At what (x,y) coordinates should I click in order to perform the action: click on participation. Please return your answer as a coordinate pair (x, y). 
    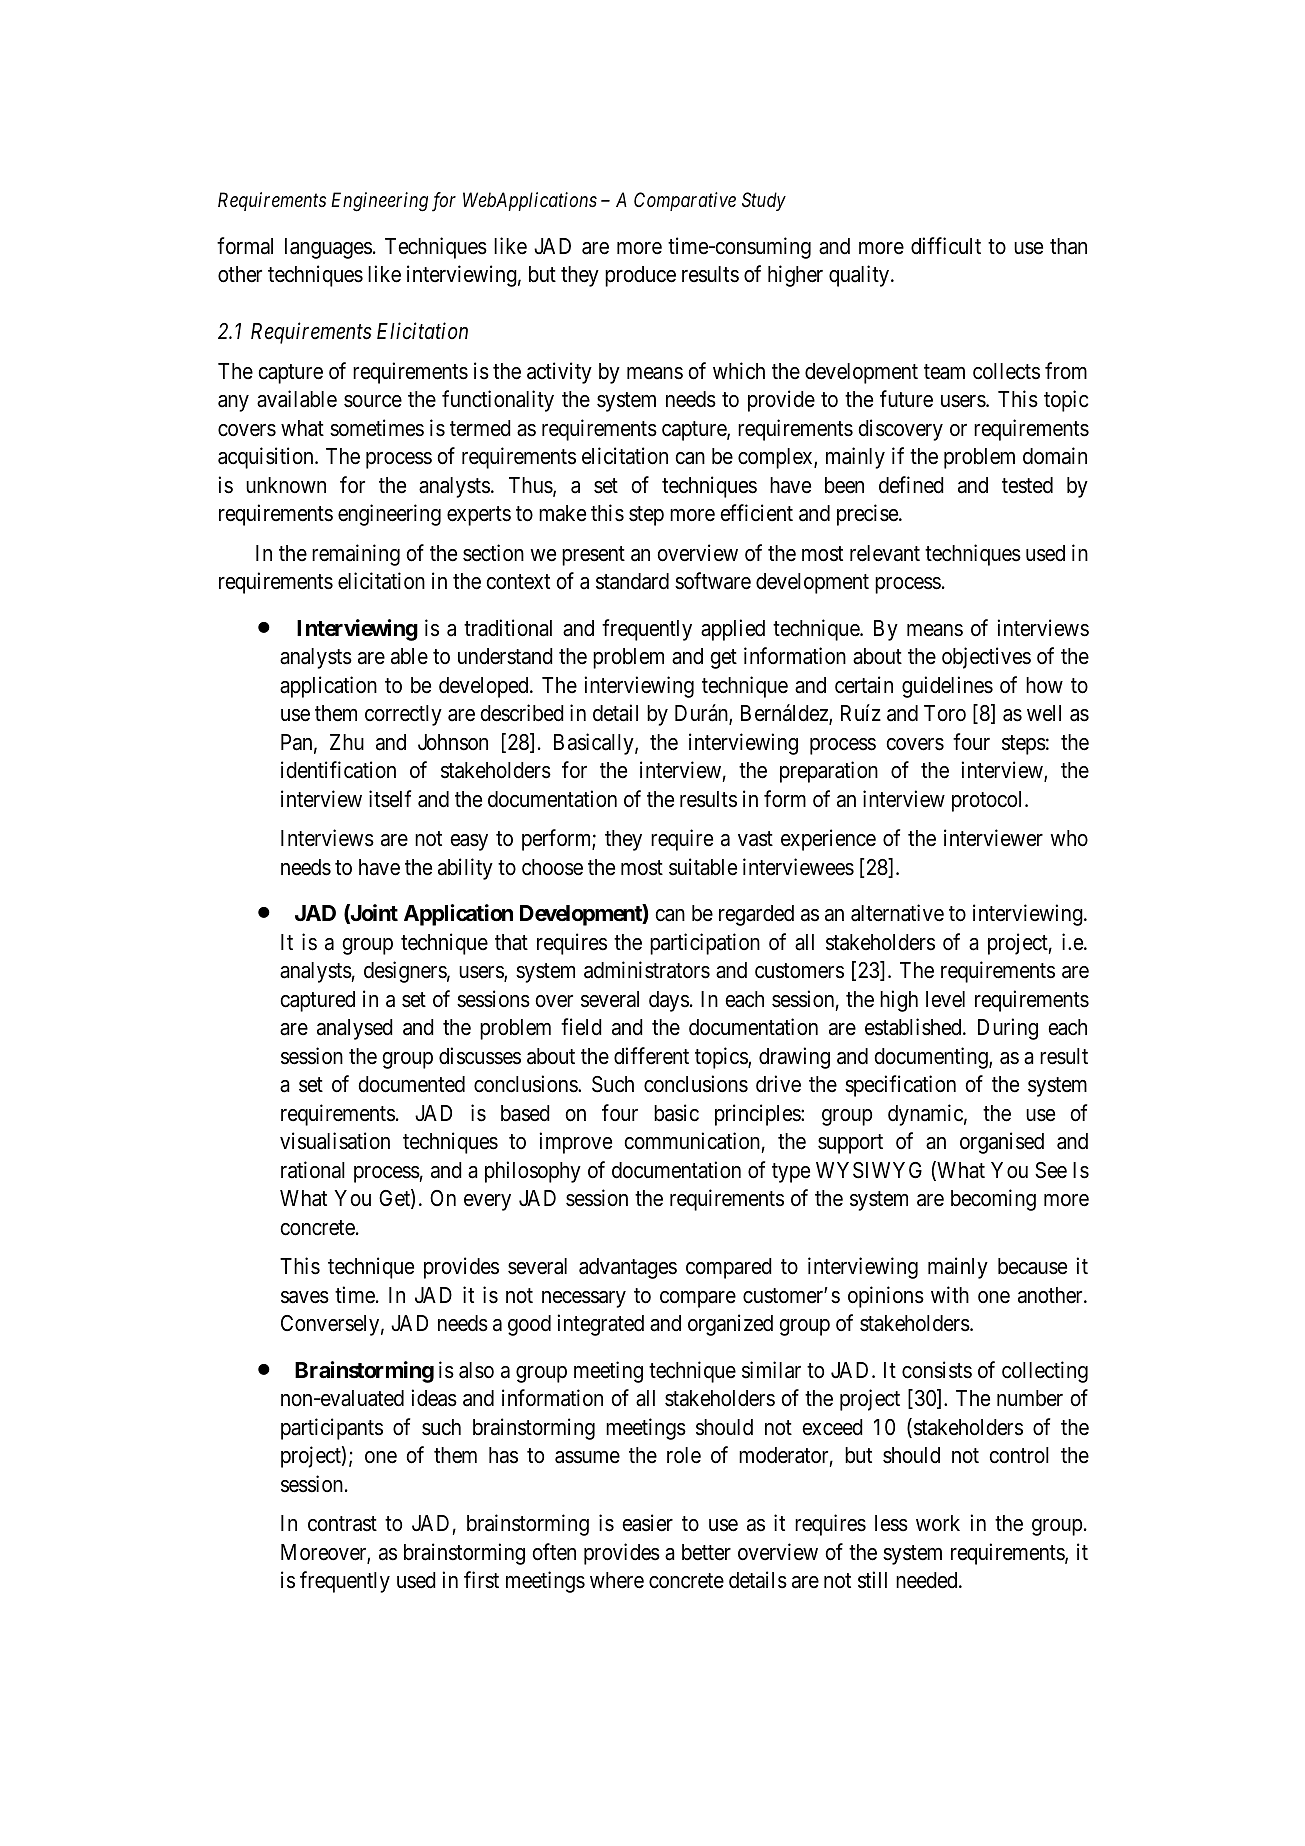
    Looking at the image, I should click on (705, 944).
